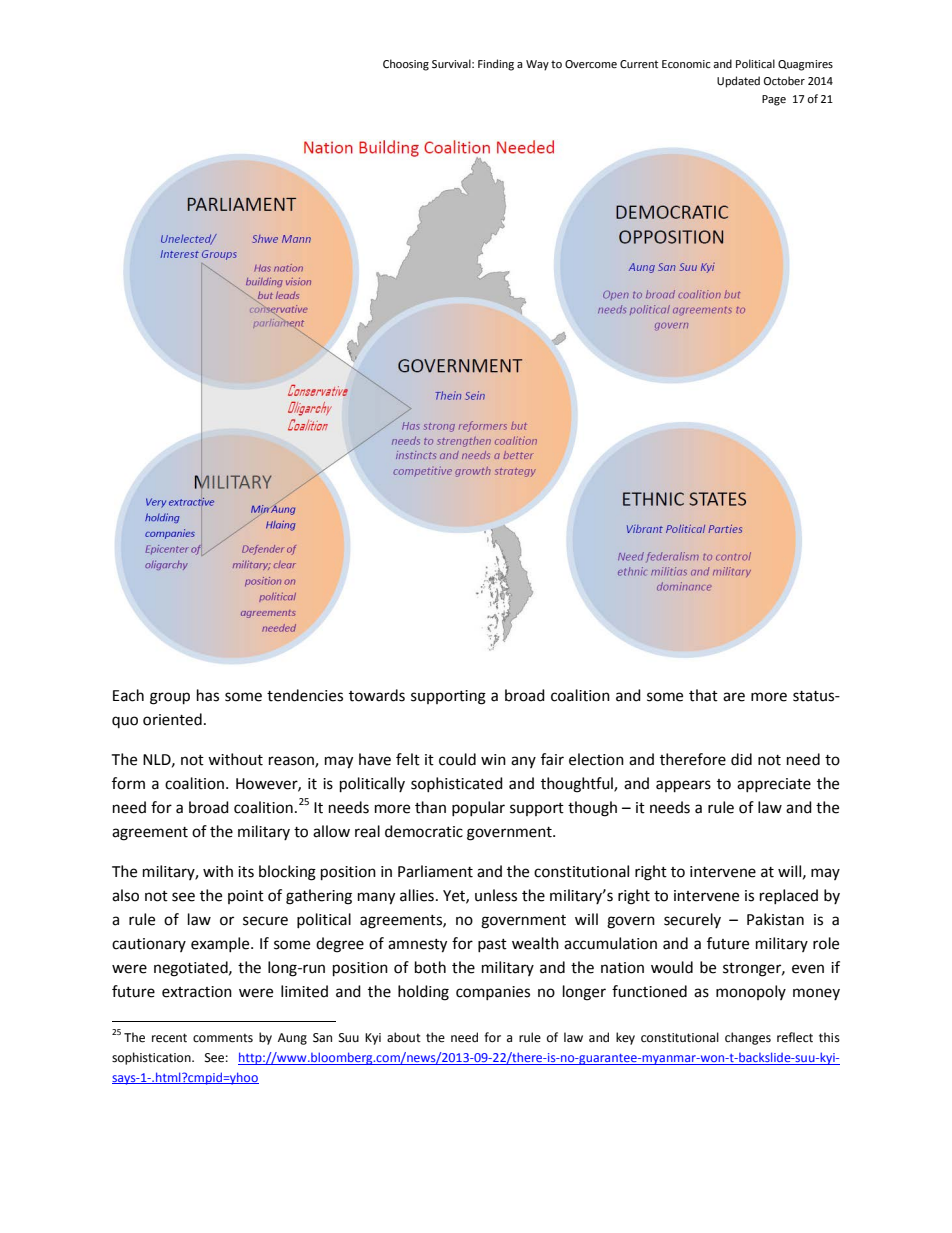 The height and width of the page is (1233, 952). Describe the element at coordinates (734, 697) in the page. I see `are` at that location.
